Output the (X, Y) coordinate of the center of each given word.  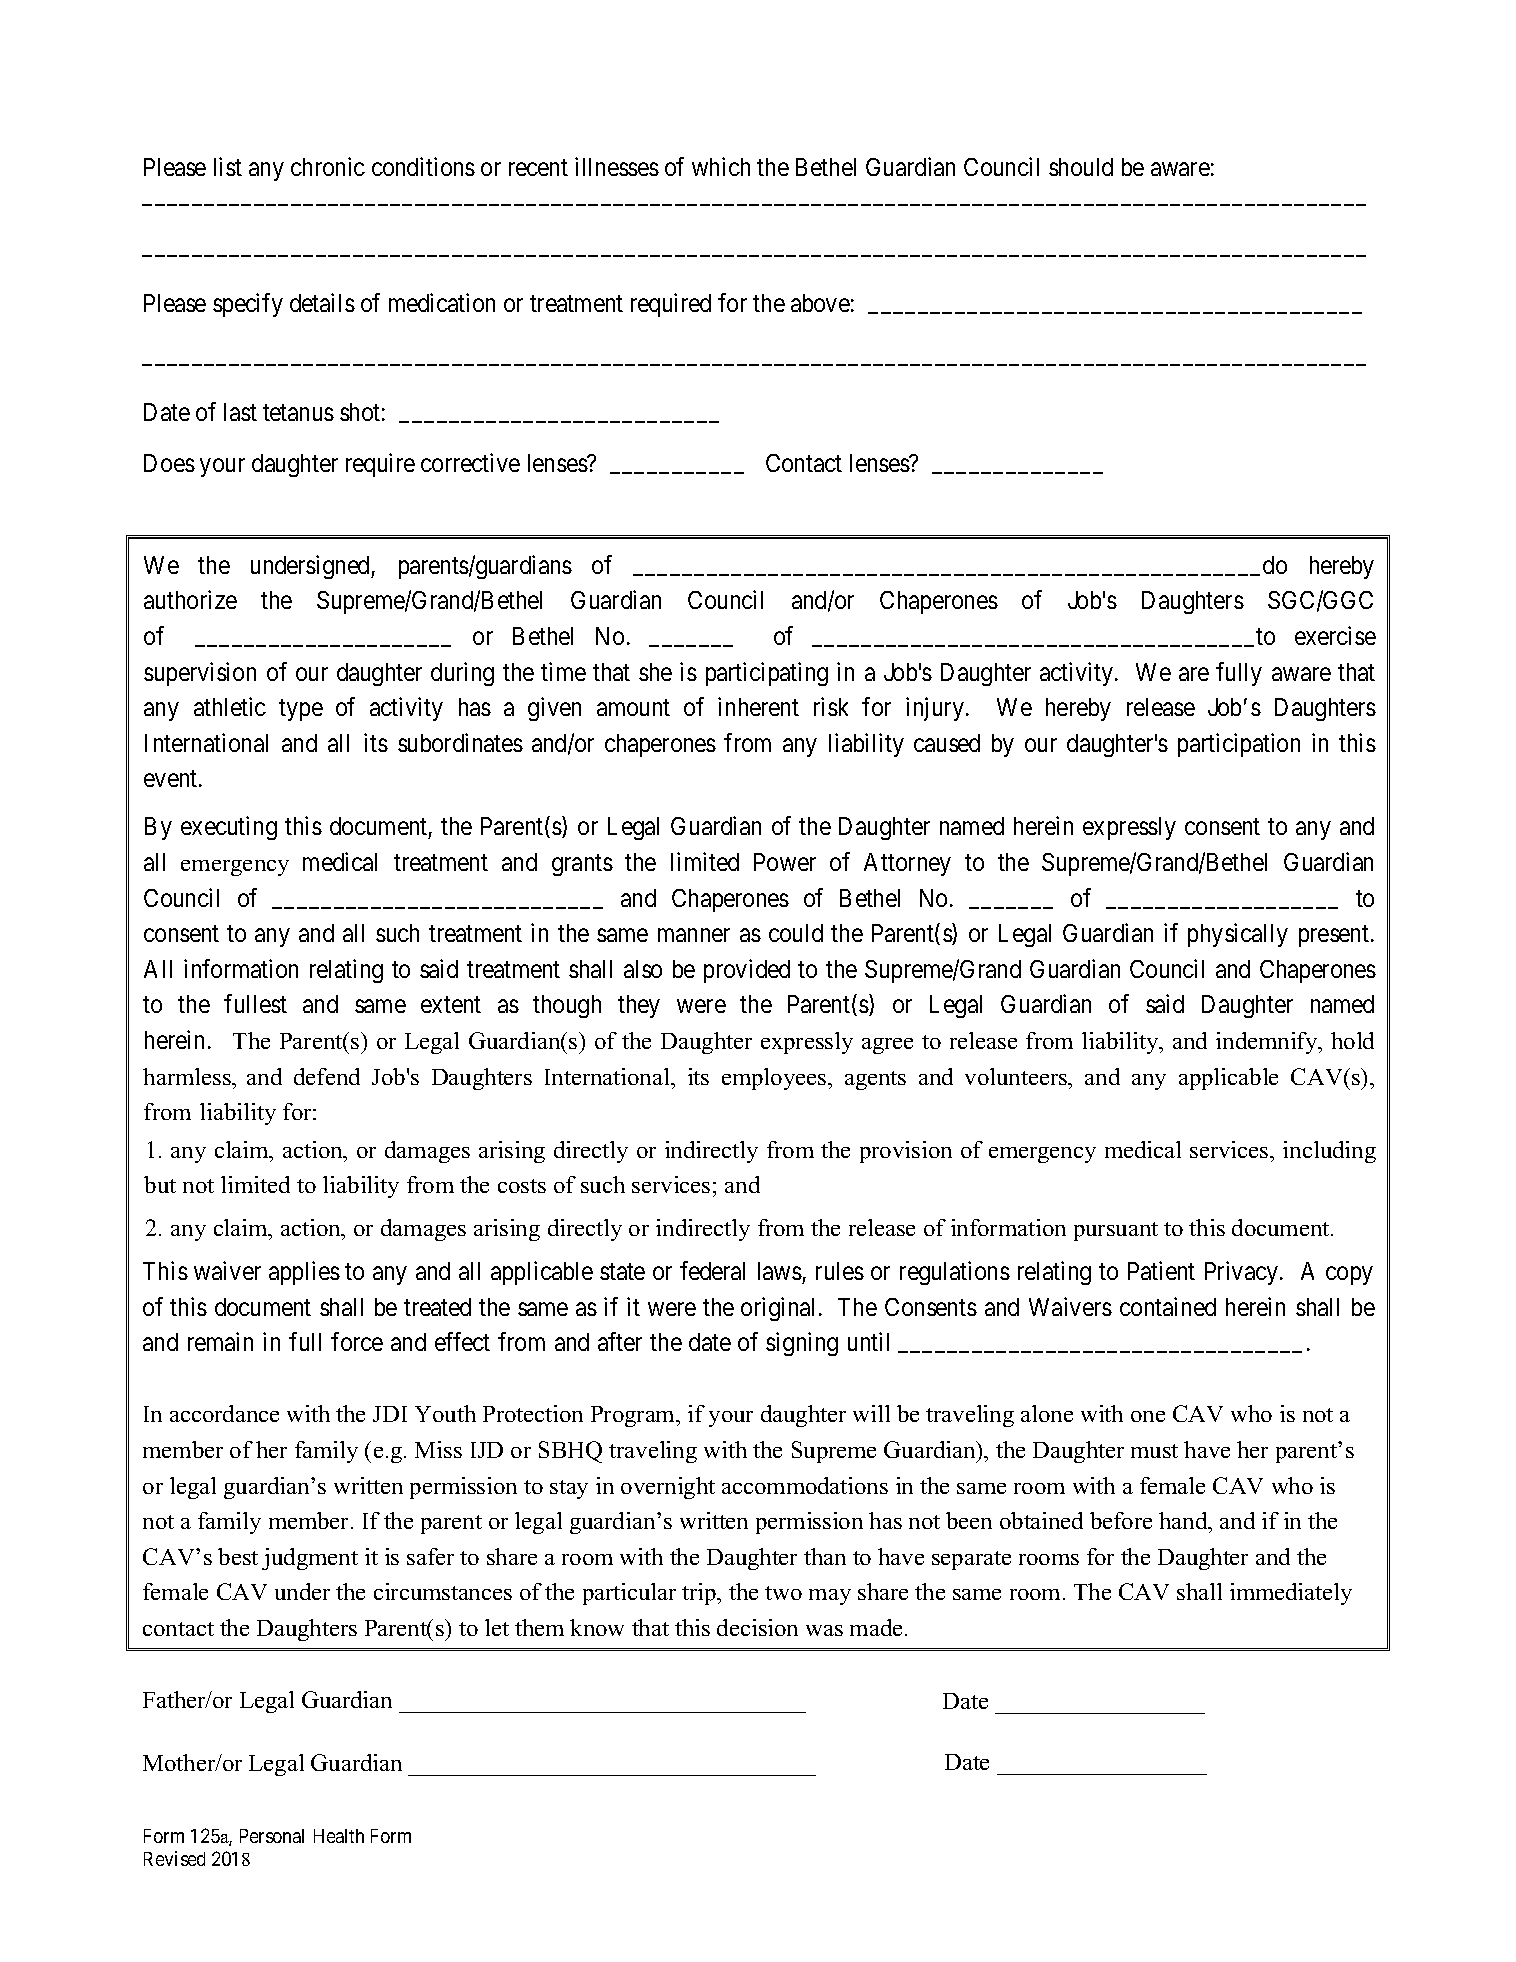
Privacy (1243, 1273)
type (301, 710)
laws (780, 1271)
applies (304, 1273)
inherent (758, 706)
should (1081, 167)
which (721, 166)
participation (1239, 745)
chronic (328, 166)
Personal (272, 1836)
